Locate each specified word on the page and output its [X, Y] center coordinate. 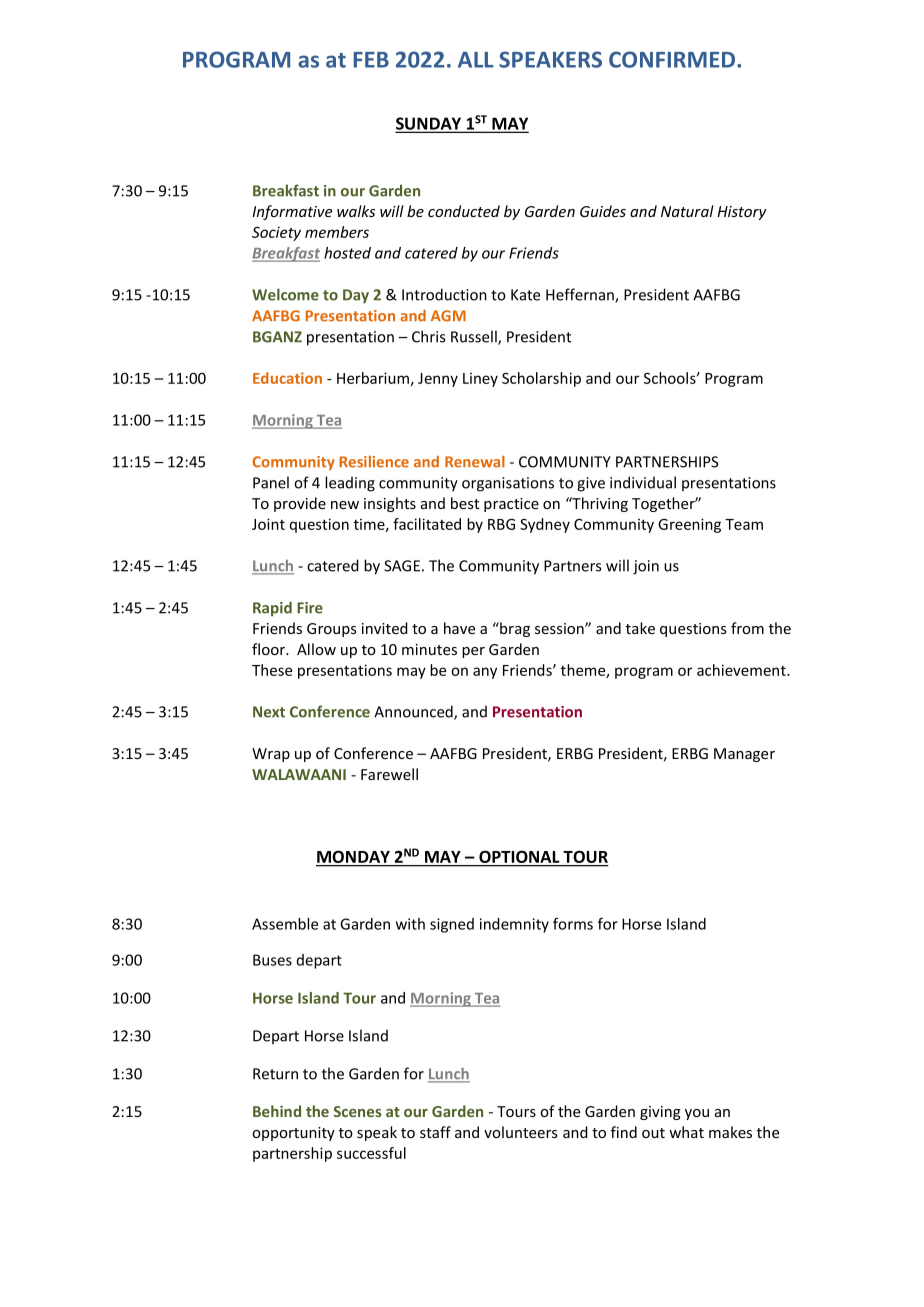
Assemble [285, 924]
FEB [371, 60]
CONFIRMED [673, 59]
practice [511, 505]
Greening [689, 525]
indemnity [514, 925]
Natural [687, 211]
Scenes [357, 1111]
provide [300, 504]
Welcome [285, 294]
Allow [316, 649]
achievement [742, 670]
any [485, 673]
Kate [525, 295]
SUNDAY [430, 124]
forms [573, 924]
